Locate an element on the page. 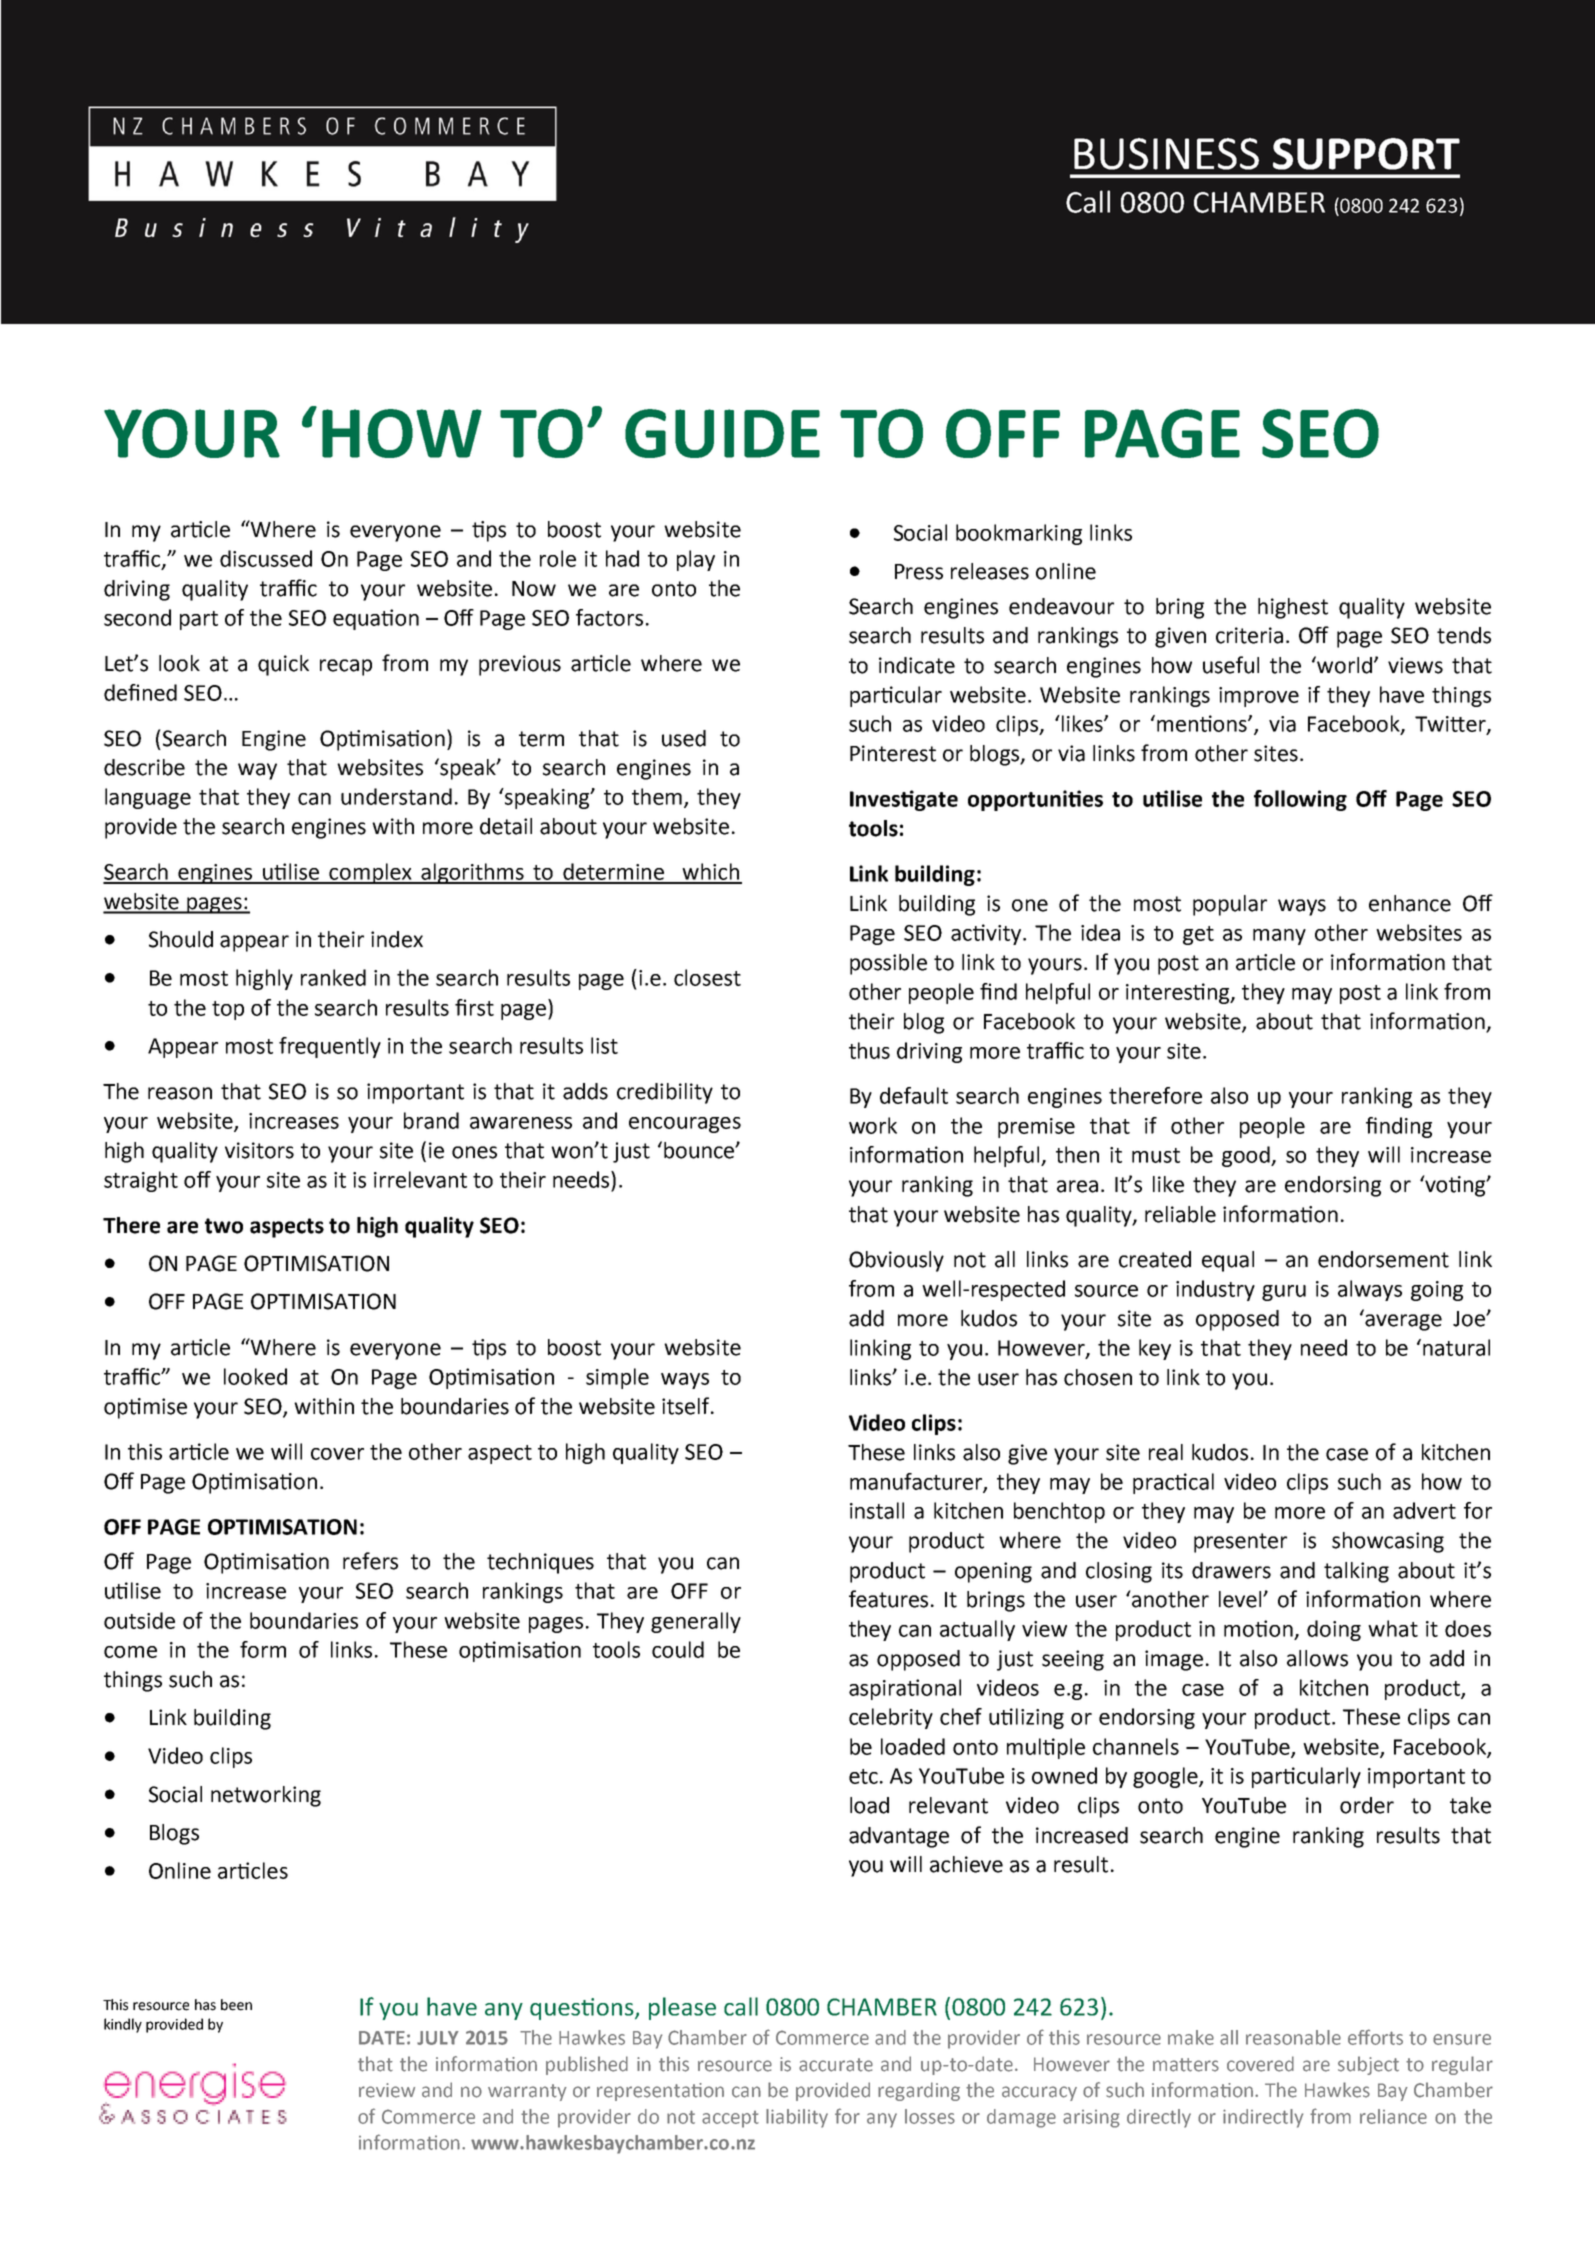  celebrity is located at coordinates (891, 1718).
